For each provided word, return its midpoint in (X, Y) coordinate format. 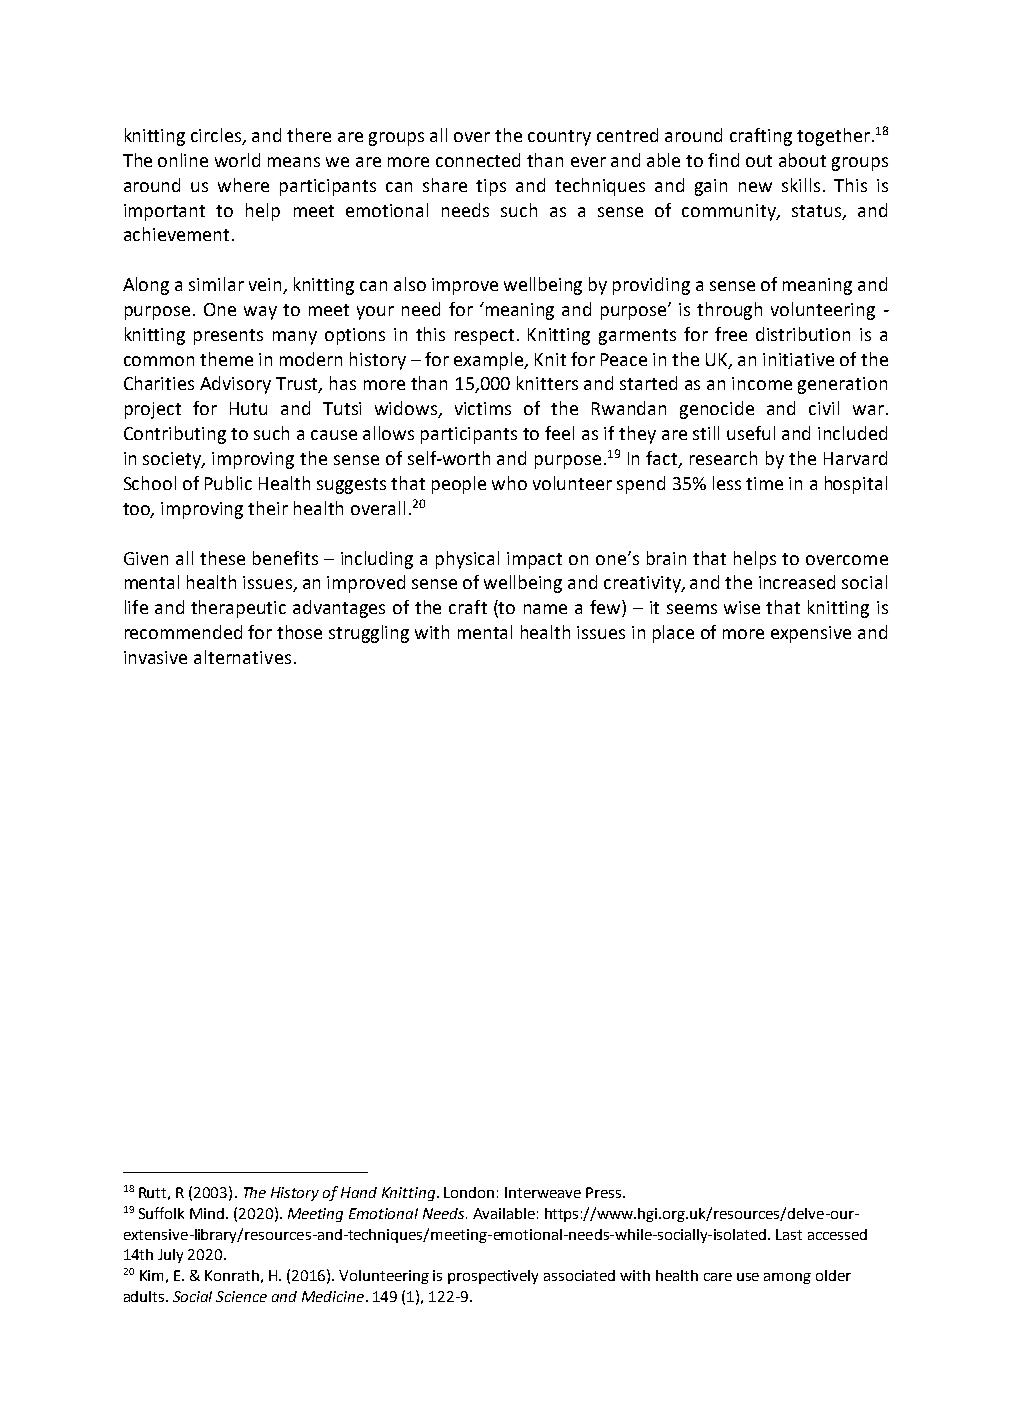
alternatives (242, 657)
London (469, 1192)
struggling (369, 634)
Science (241, 1296)
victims (483, 408)
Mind (208, 1213)
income (762, 383)
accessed (837, 1234)
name (545, 609)
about (802, 160)
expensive (811, 634)
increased (797, 582)
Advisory (235, 385)
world (237, 160)
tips (491, 187)
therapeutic (238, 609)
